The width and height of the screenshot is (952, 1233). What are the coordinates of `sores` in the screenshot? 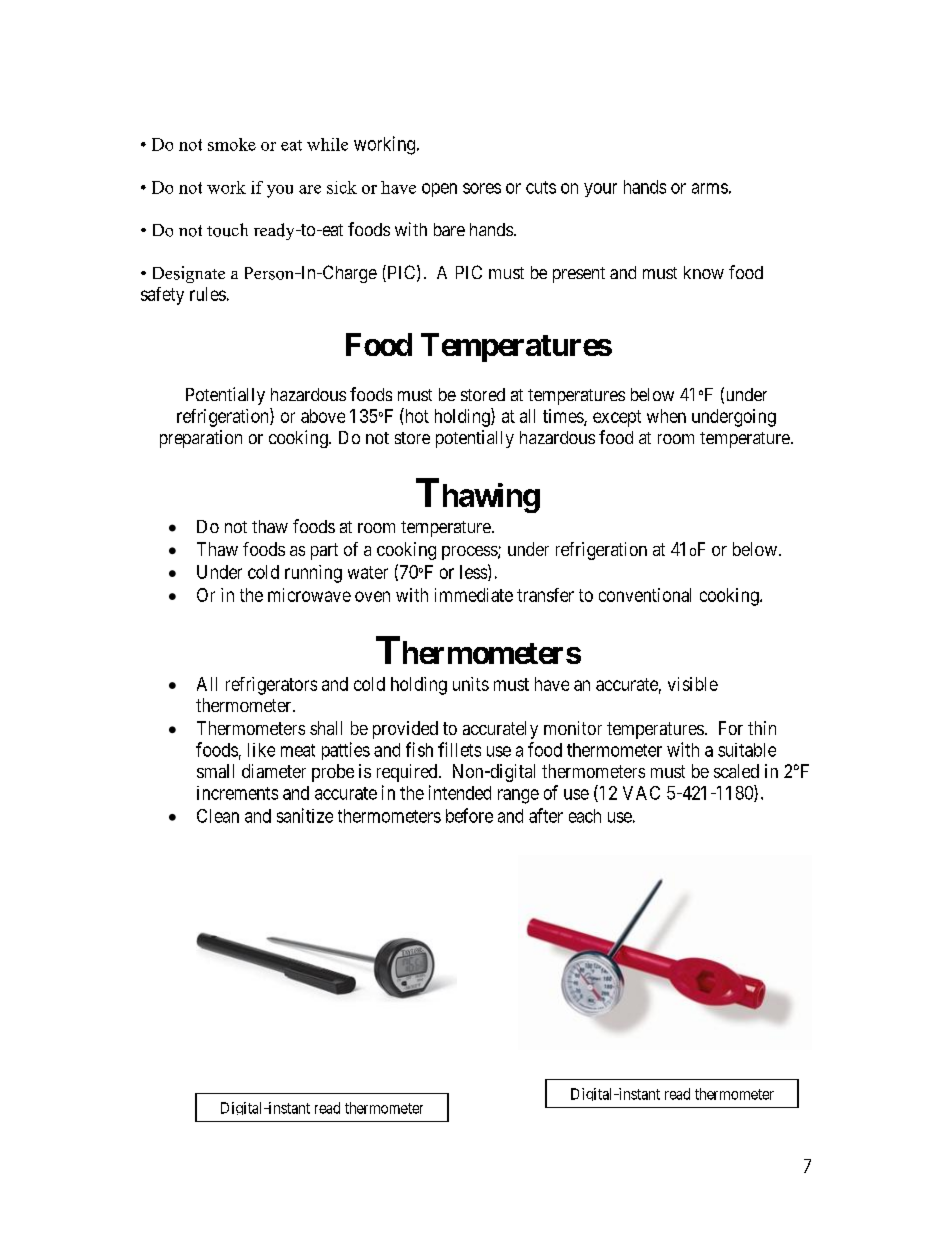 It's located at (482, 188).
